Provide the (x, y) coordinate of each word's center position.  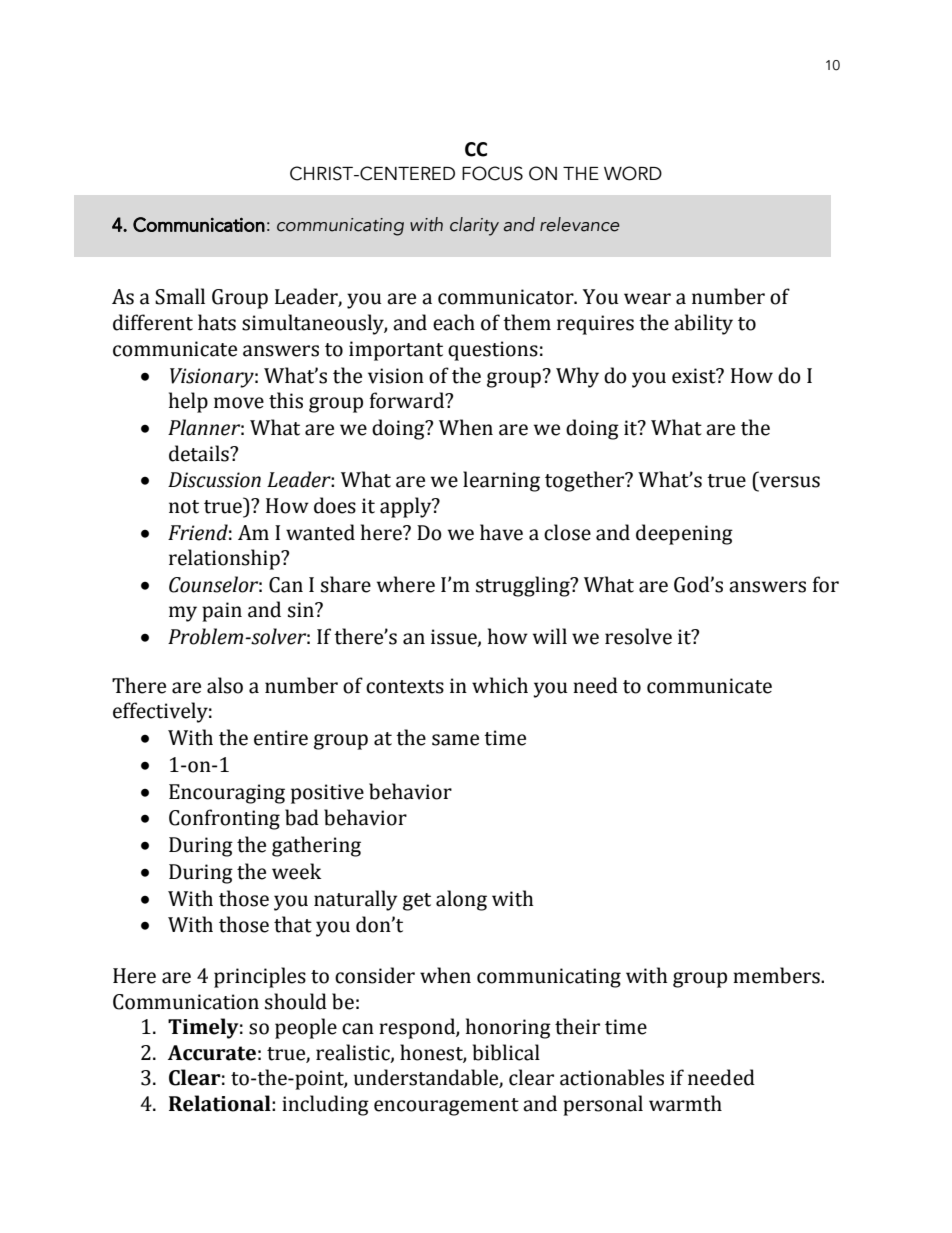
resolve (638, 636)
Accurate (212, 1053)
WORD (633, 173)
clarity (474, 226)
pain (222, 612)
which (500, 685)
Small (180, 296)
